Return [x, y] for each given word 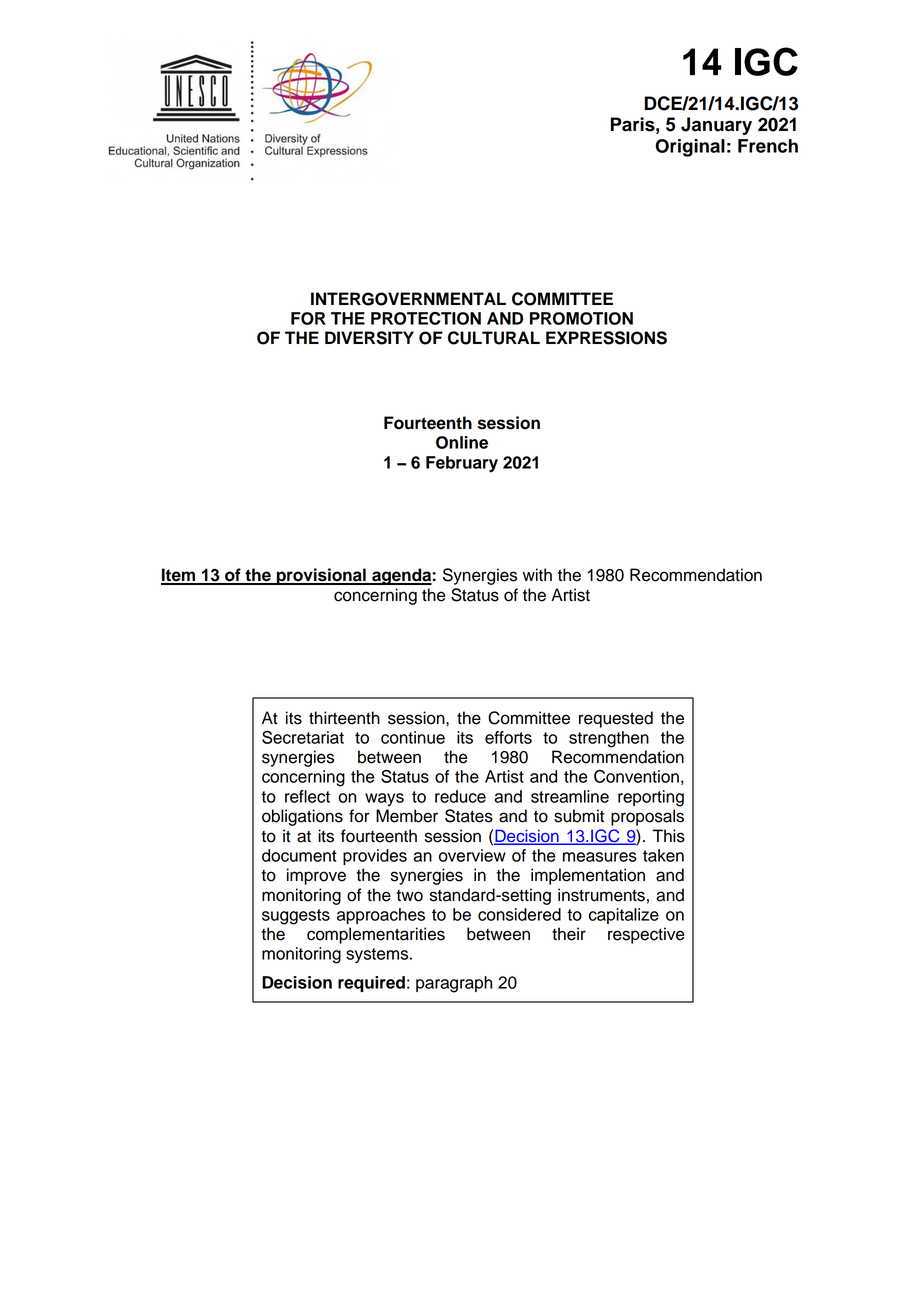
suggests [296, 917]
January [716, 126]
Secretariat [303, 737]
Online [462, 442]
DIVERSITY [369, 338]
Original [690, 148]
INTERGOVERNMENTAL [408, 299]
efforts [508, 737]
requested [616, 719]
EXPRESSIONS [606, 338]
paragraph [454, 984]
